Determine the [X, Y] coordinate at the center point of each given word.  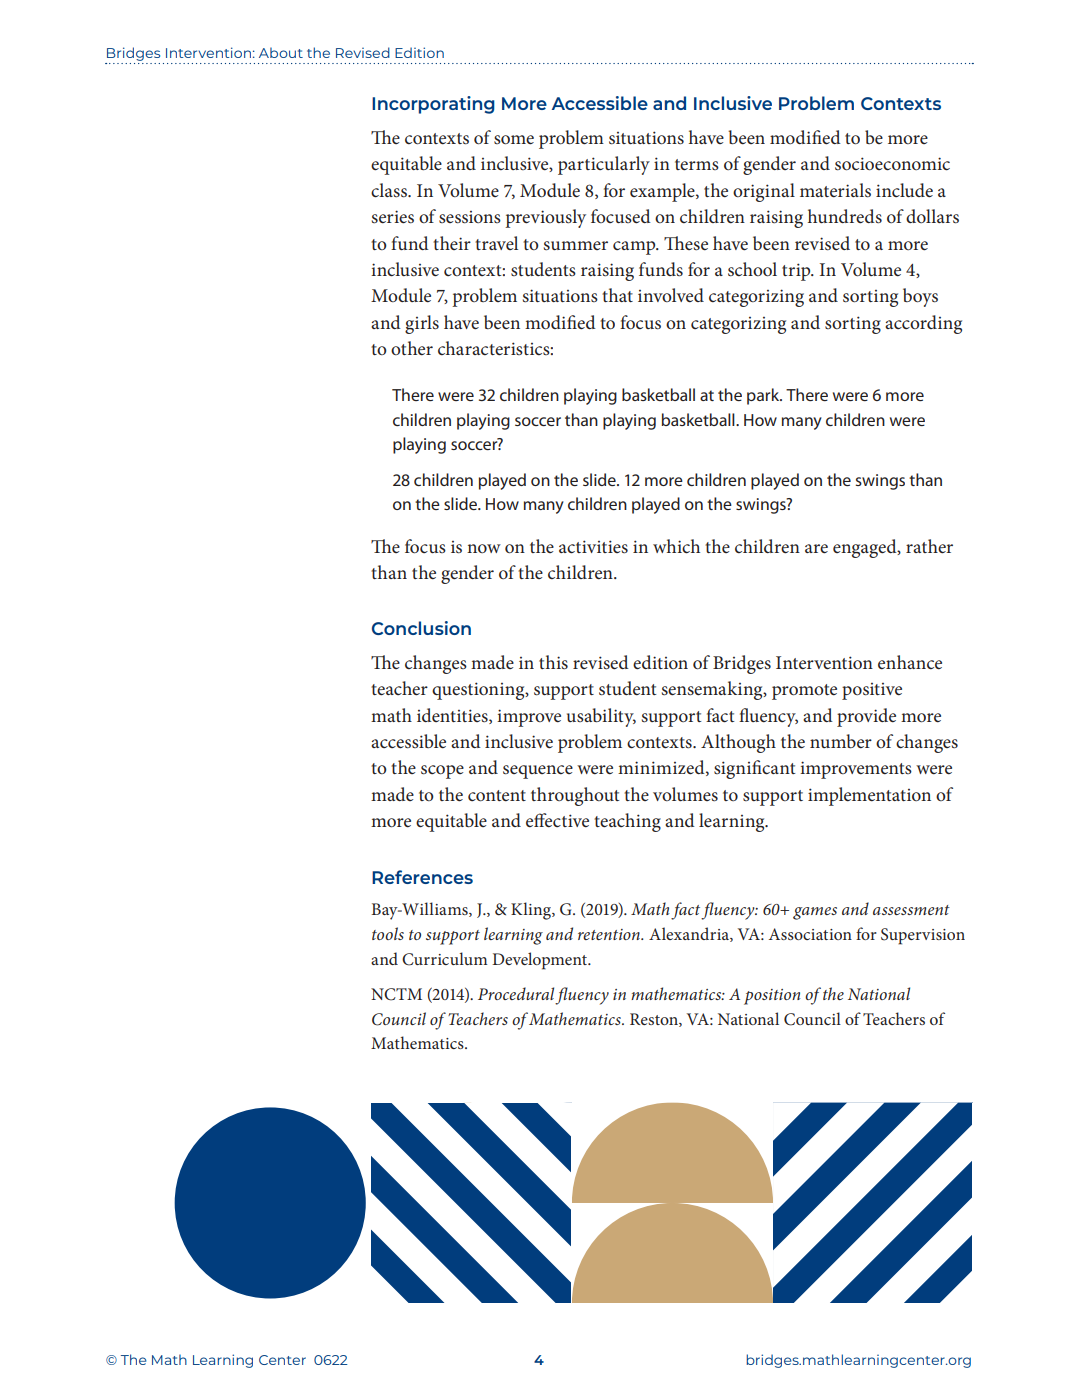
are [816, 549]
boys [920, 297]
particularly [604, 165]
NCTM [396, 994]
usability [601, 717]
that [617, 295]
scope [442, 772]
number [841, 741]
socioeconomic [892, 164]
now [484, 548]
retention [610, 934]
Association [810, 934]
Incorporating [433, 105]
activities [593, 547]
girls [422, 324]
